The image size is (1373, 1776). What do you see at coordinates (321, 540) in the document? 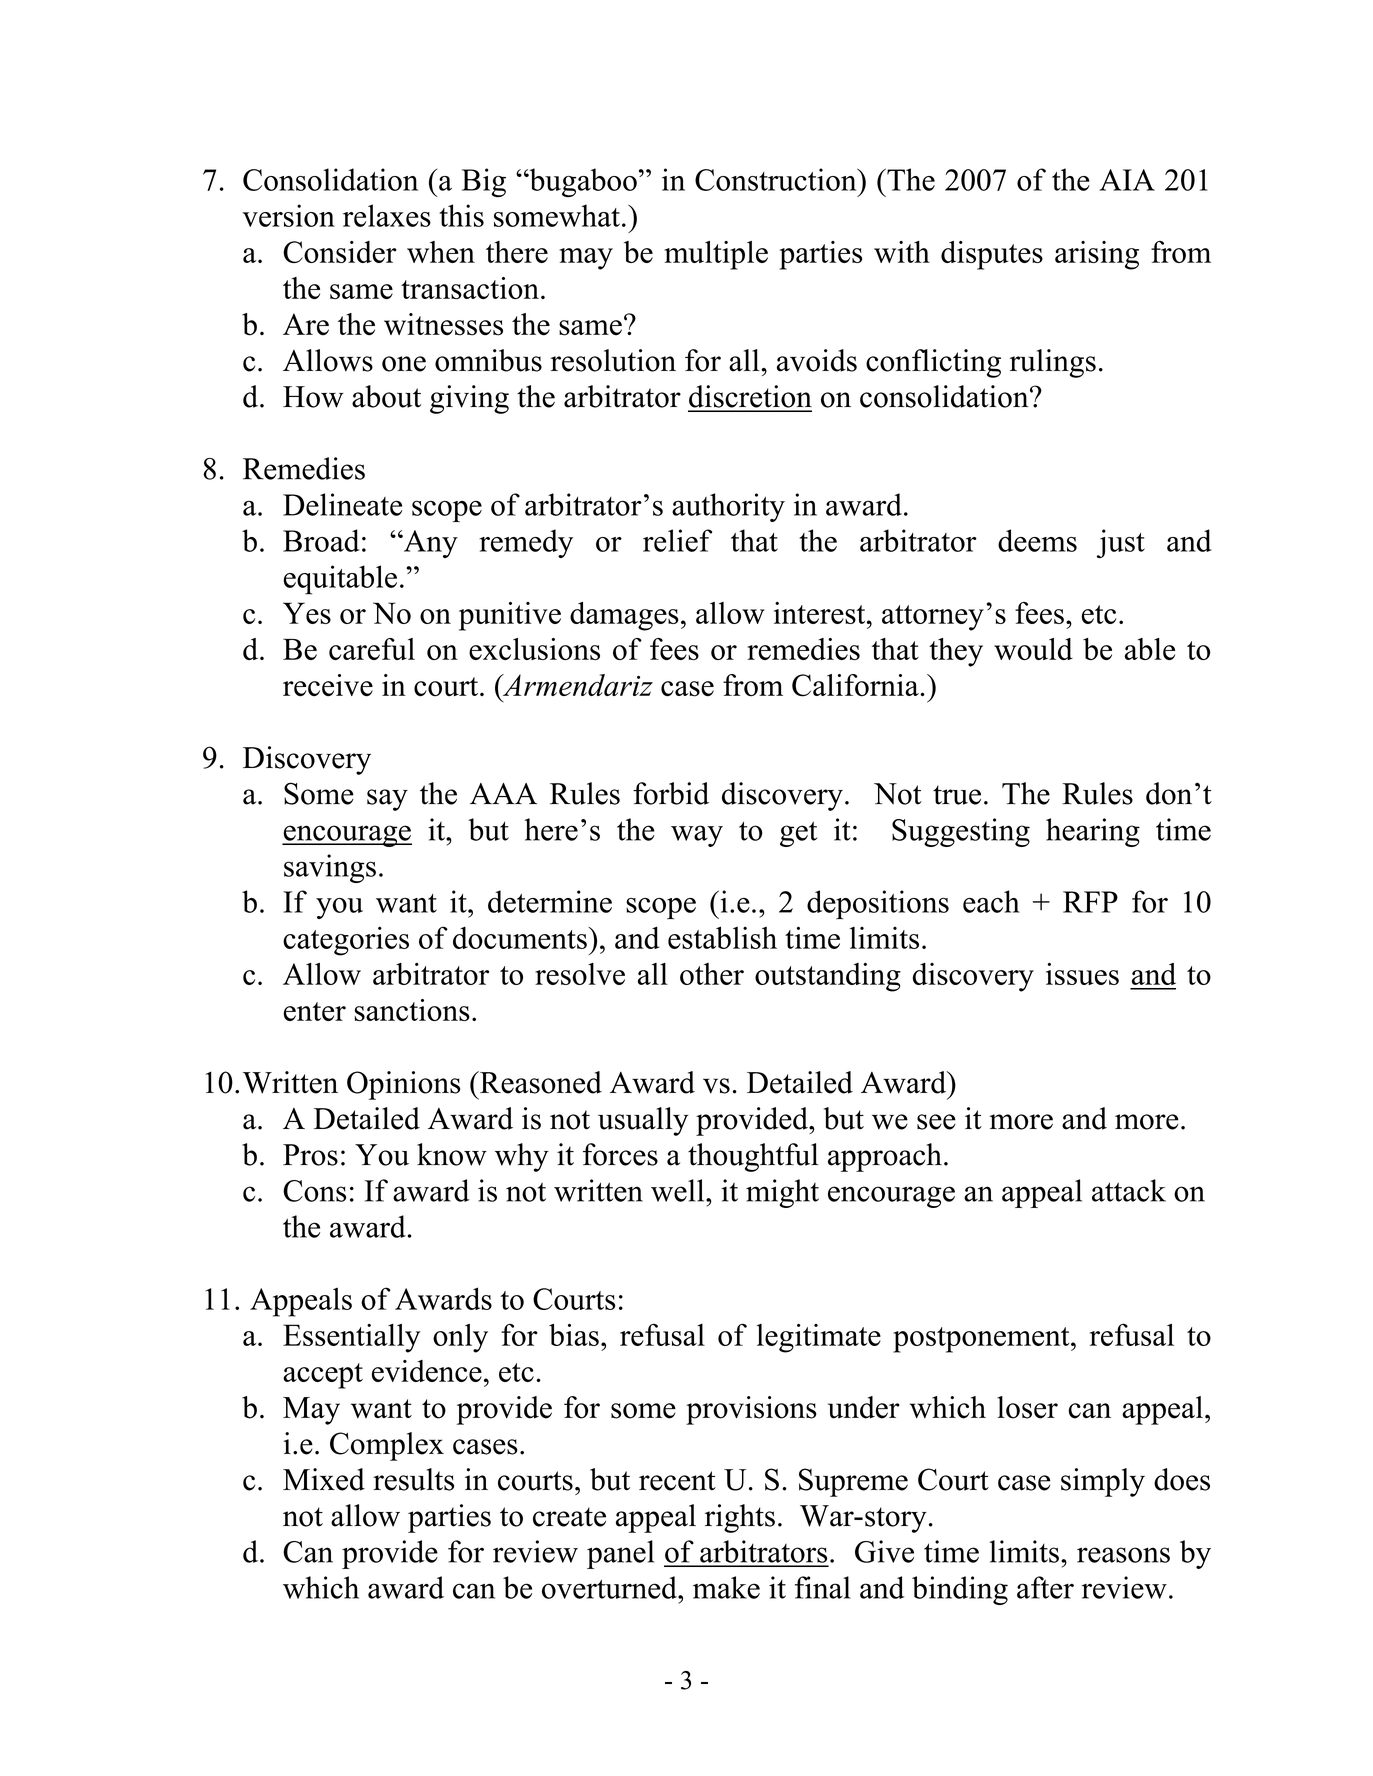
I see `Broad` at bounding box center [321, 540].
